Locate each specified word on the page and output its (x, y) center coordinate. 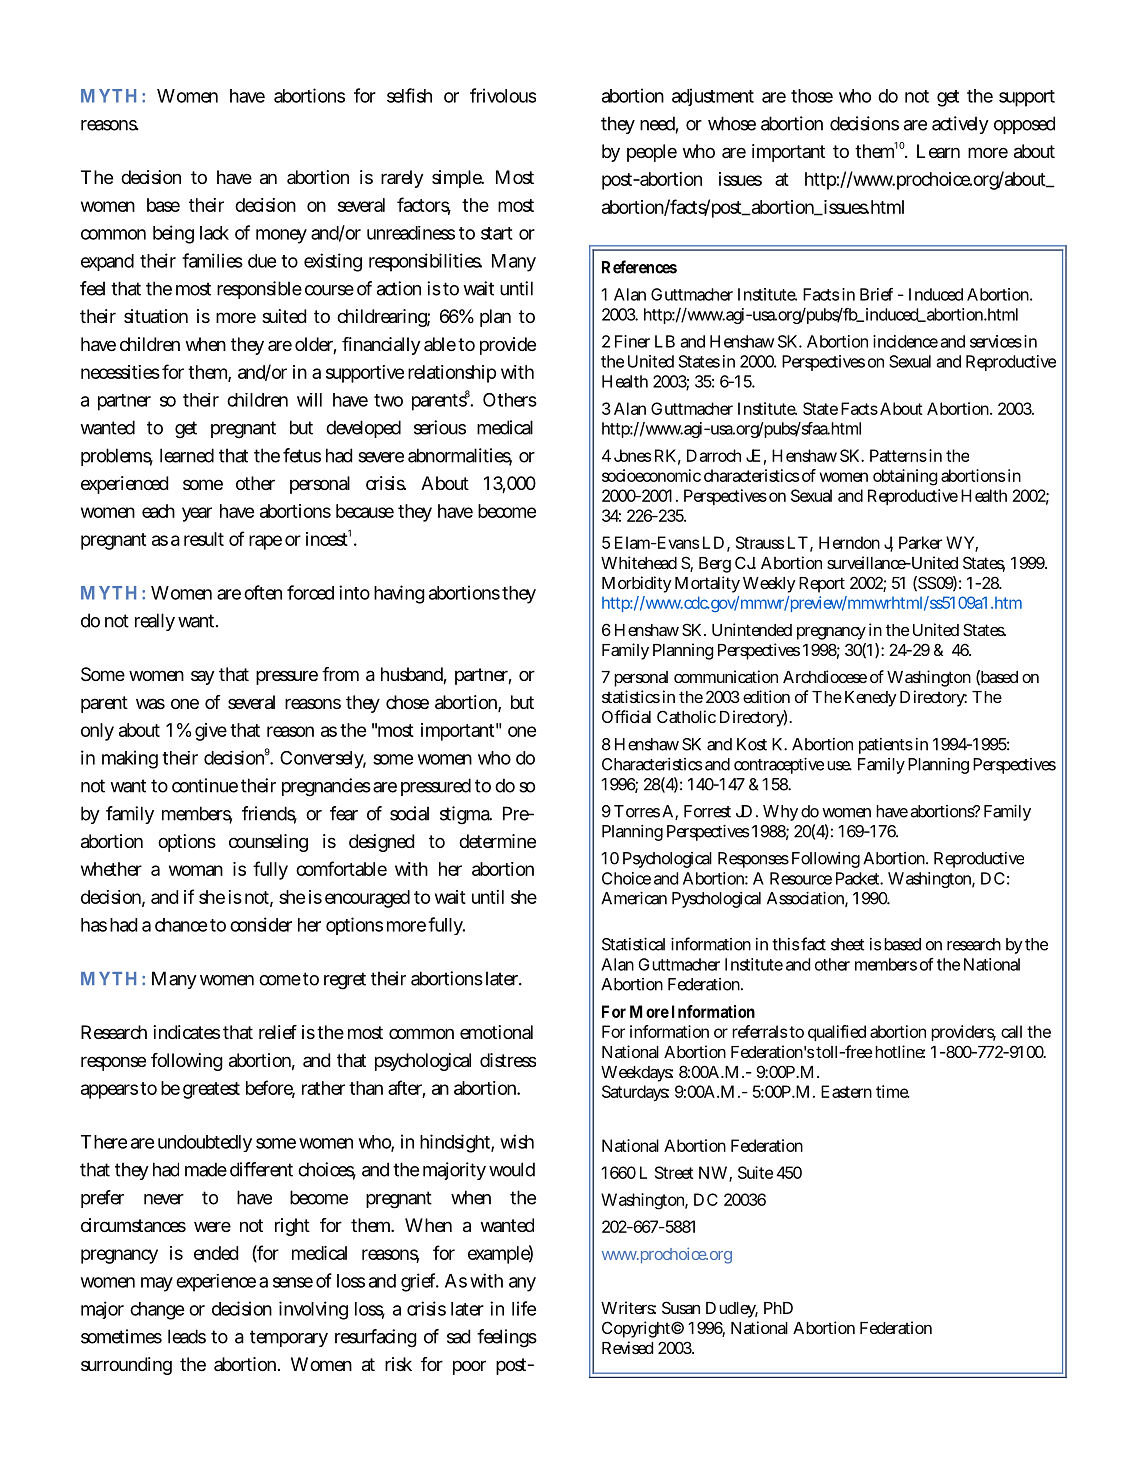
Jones (632, 455)
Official (626, 716)
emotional (496, 1032)
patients (886, 746)
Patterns (898, 455)
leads (187, 1336)
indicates (186, 1032)
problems (117, 457)
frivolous (503, 95)
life (524, 1308)
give (211, 732)
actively (960, 125)
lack (214, 233)
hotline (900, 1051)
